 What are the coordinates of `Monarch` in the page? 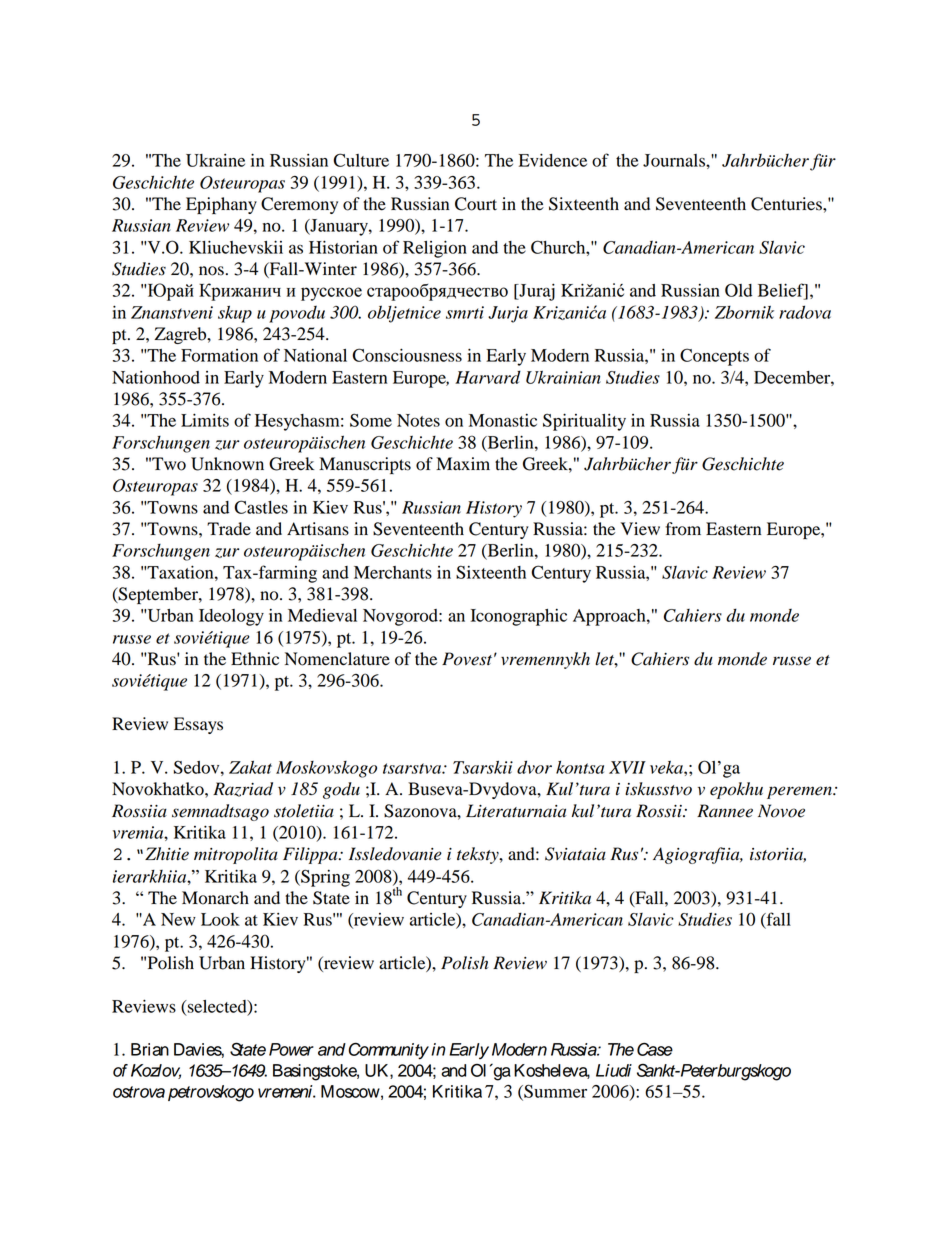 It's located at (215, 898).
